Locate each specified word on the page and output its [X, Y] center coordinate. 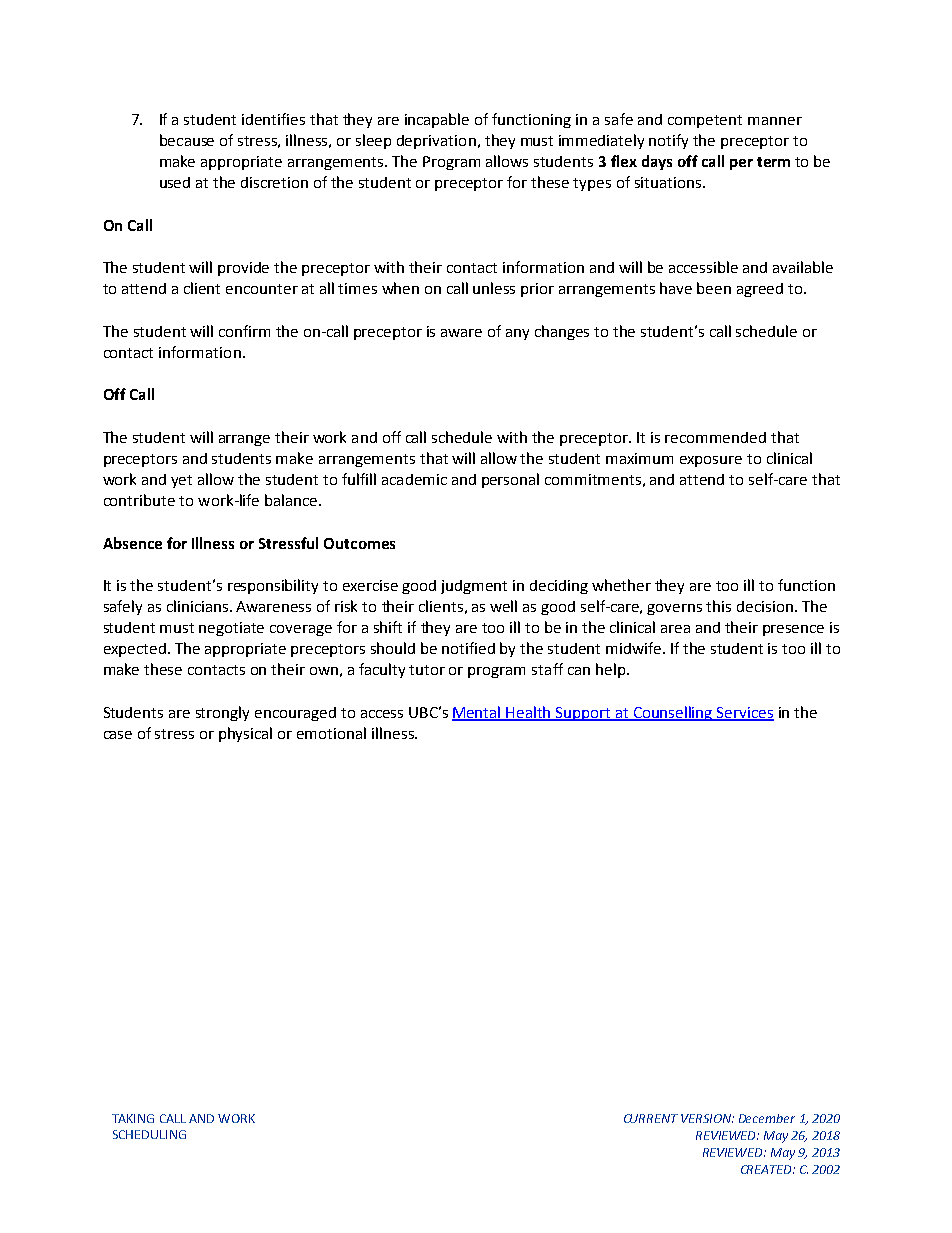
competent [705, 121]
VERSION [707, 1118]
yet [181, 481]
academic [414, 479]
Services [744, 713]
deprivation [436, 142]
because [187, 140]
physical [245, 734]
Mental [478, 713]
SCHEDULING [149, 1134]
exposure [711, 461]
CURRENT [651, 1118]
